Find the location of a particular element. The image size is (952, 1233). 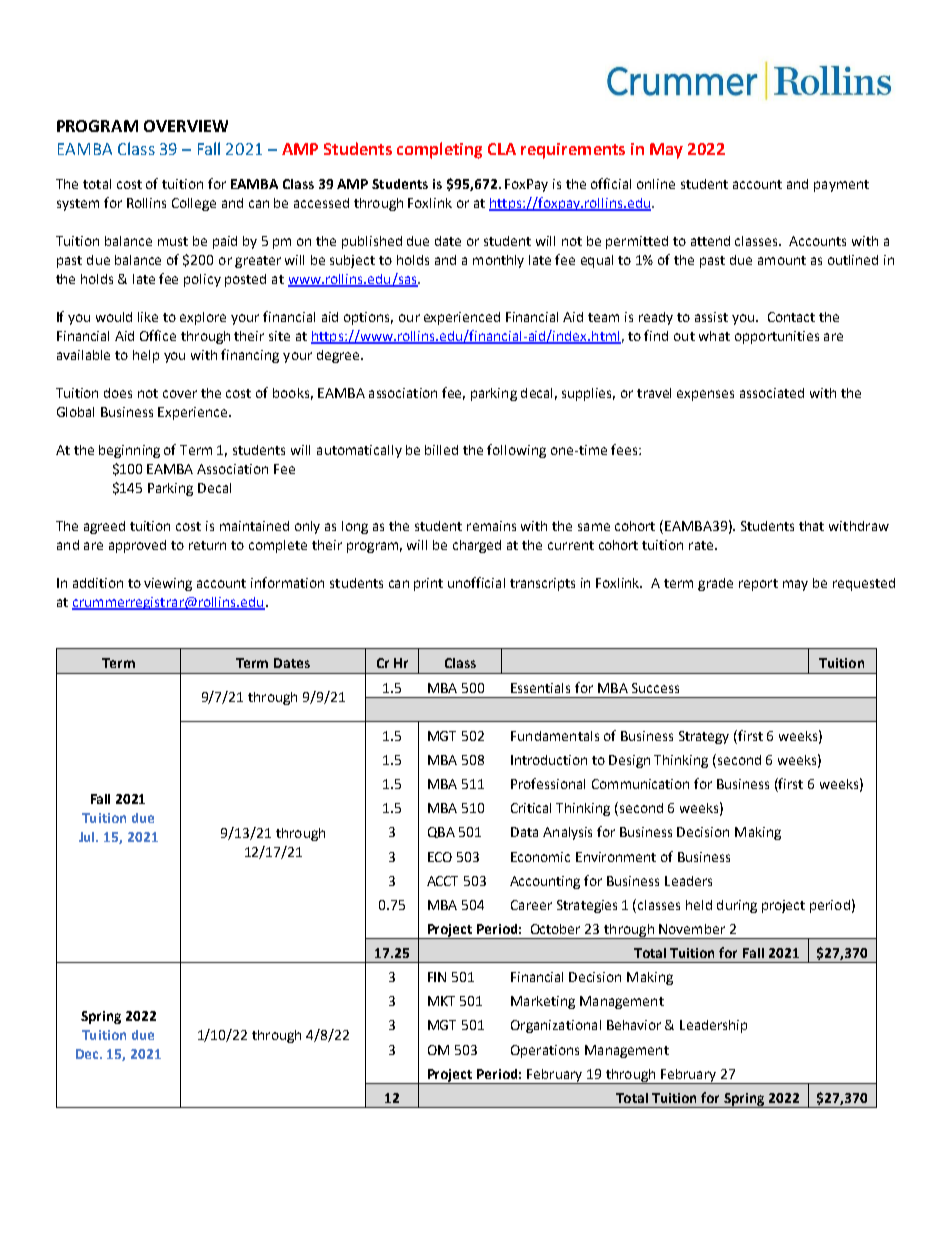

Marketing is located at coordinates (543, 1002).
